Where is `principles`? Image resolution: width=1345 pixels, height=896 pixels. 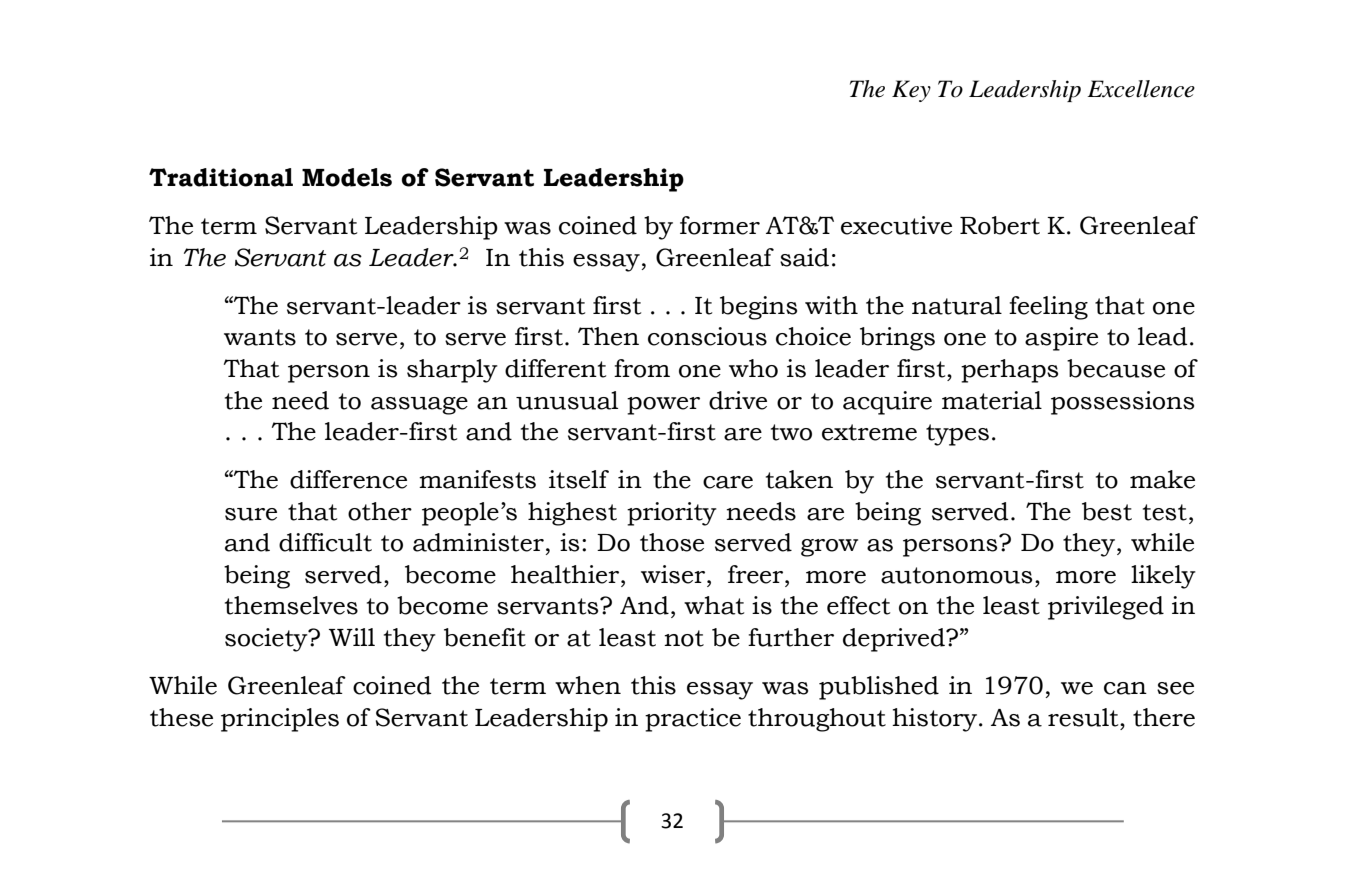
principles is located at coordinates (280, 720).
